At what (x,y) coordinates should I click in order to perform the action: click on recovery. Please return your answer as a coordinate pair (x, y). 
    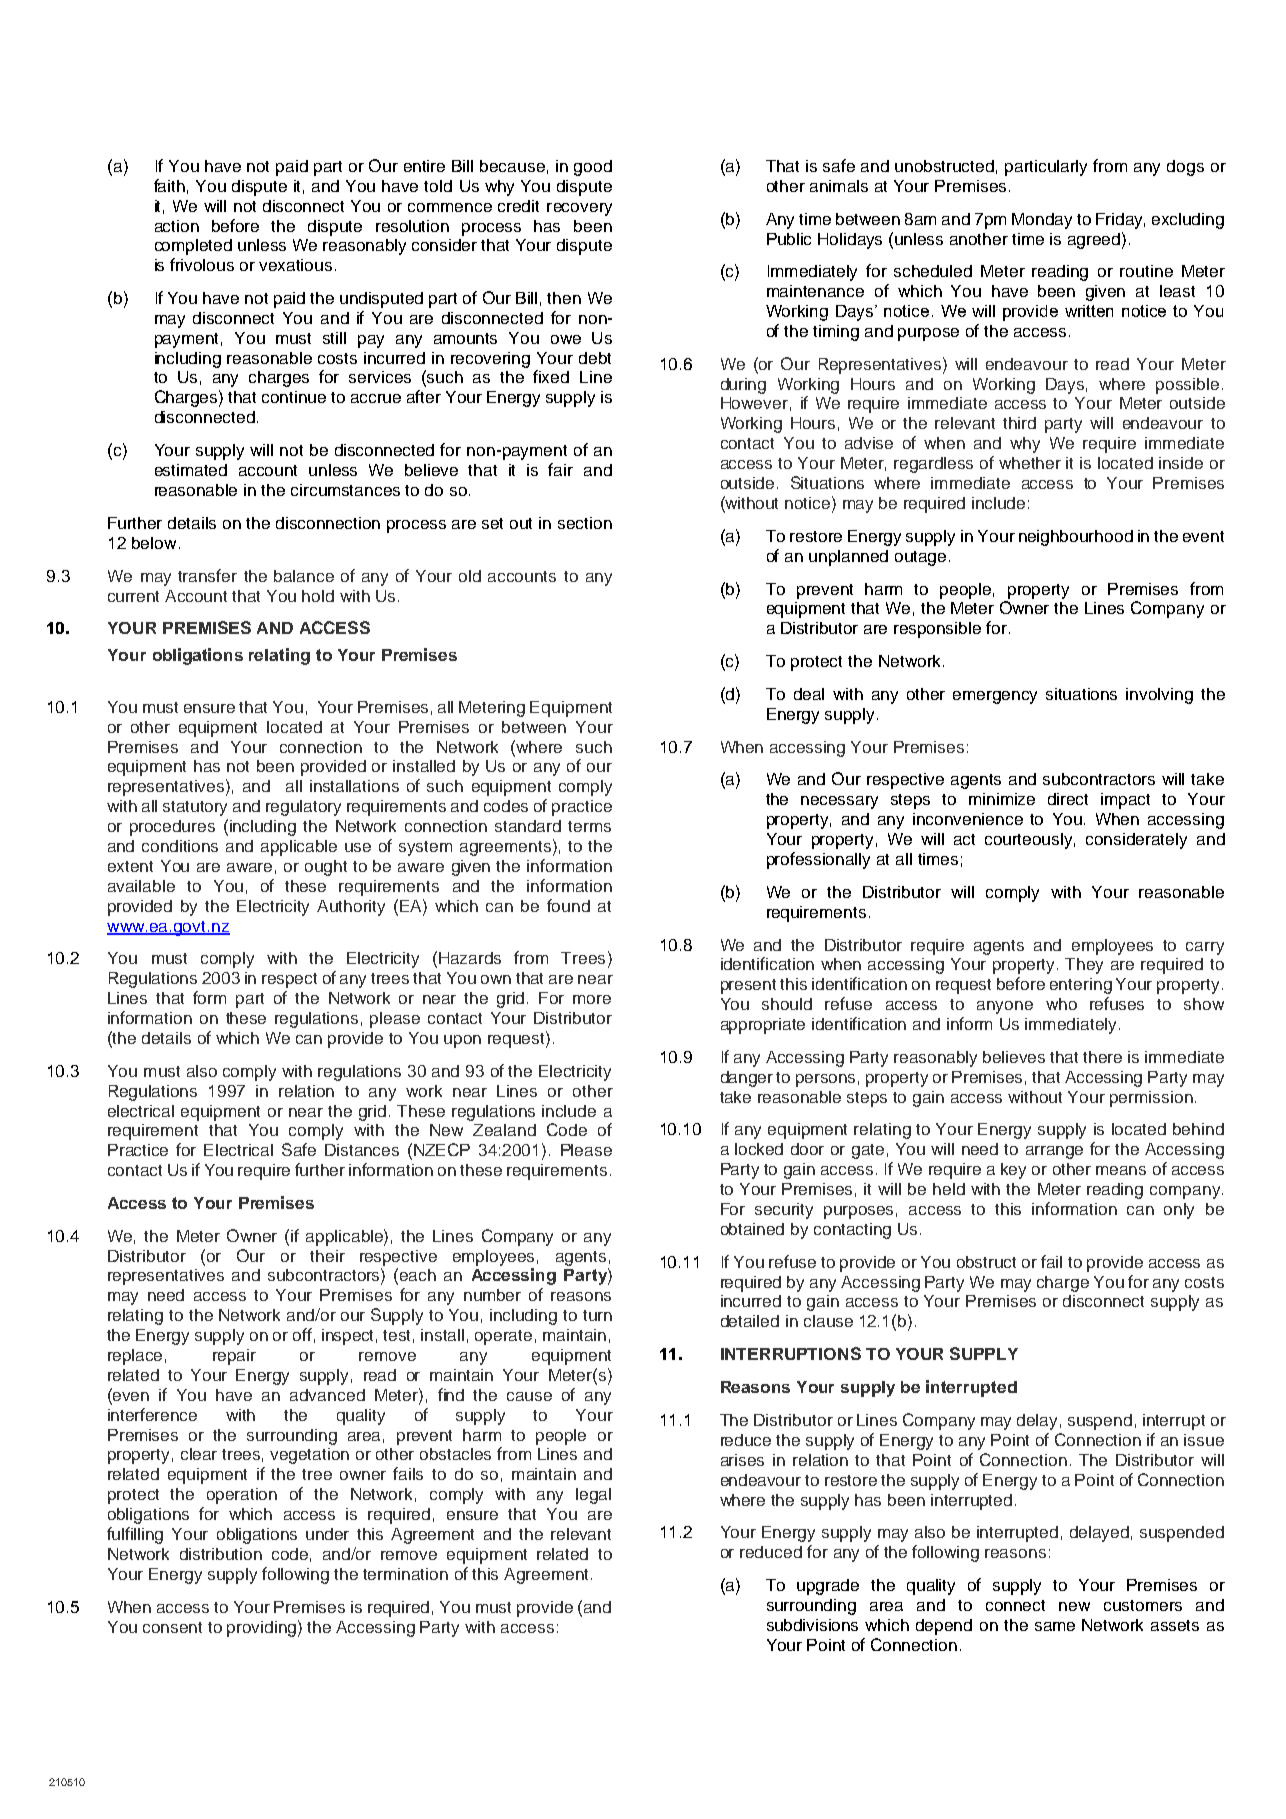
    Looking at the image, I should click on (579, 209).
